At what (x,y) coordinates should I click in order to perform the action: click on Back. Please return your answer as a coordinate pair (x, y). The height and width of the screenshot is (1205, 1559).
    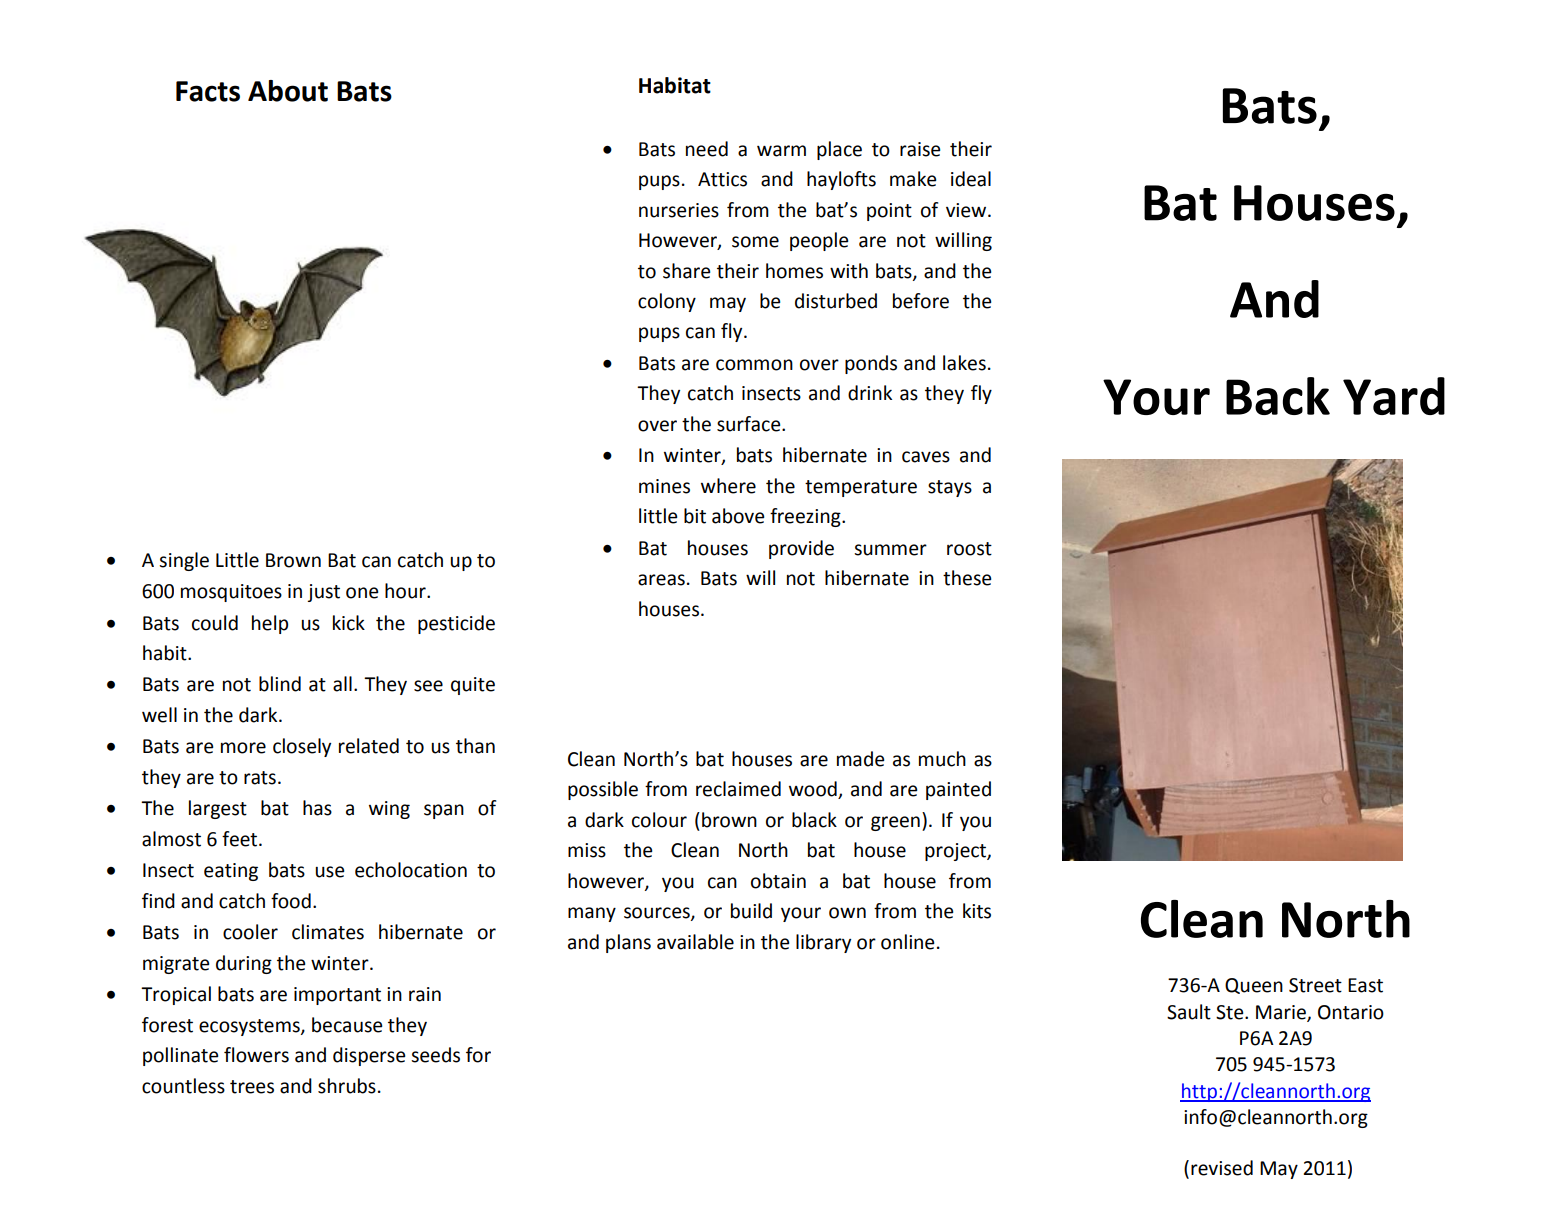
    Looking at the image, I should click on (1278, 396).
